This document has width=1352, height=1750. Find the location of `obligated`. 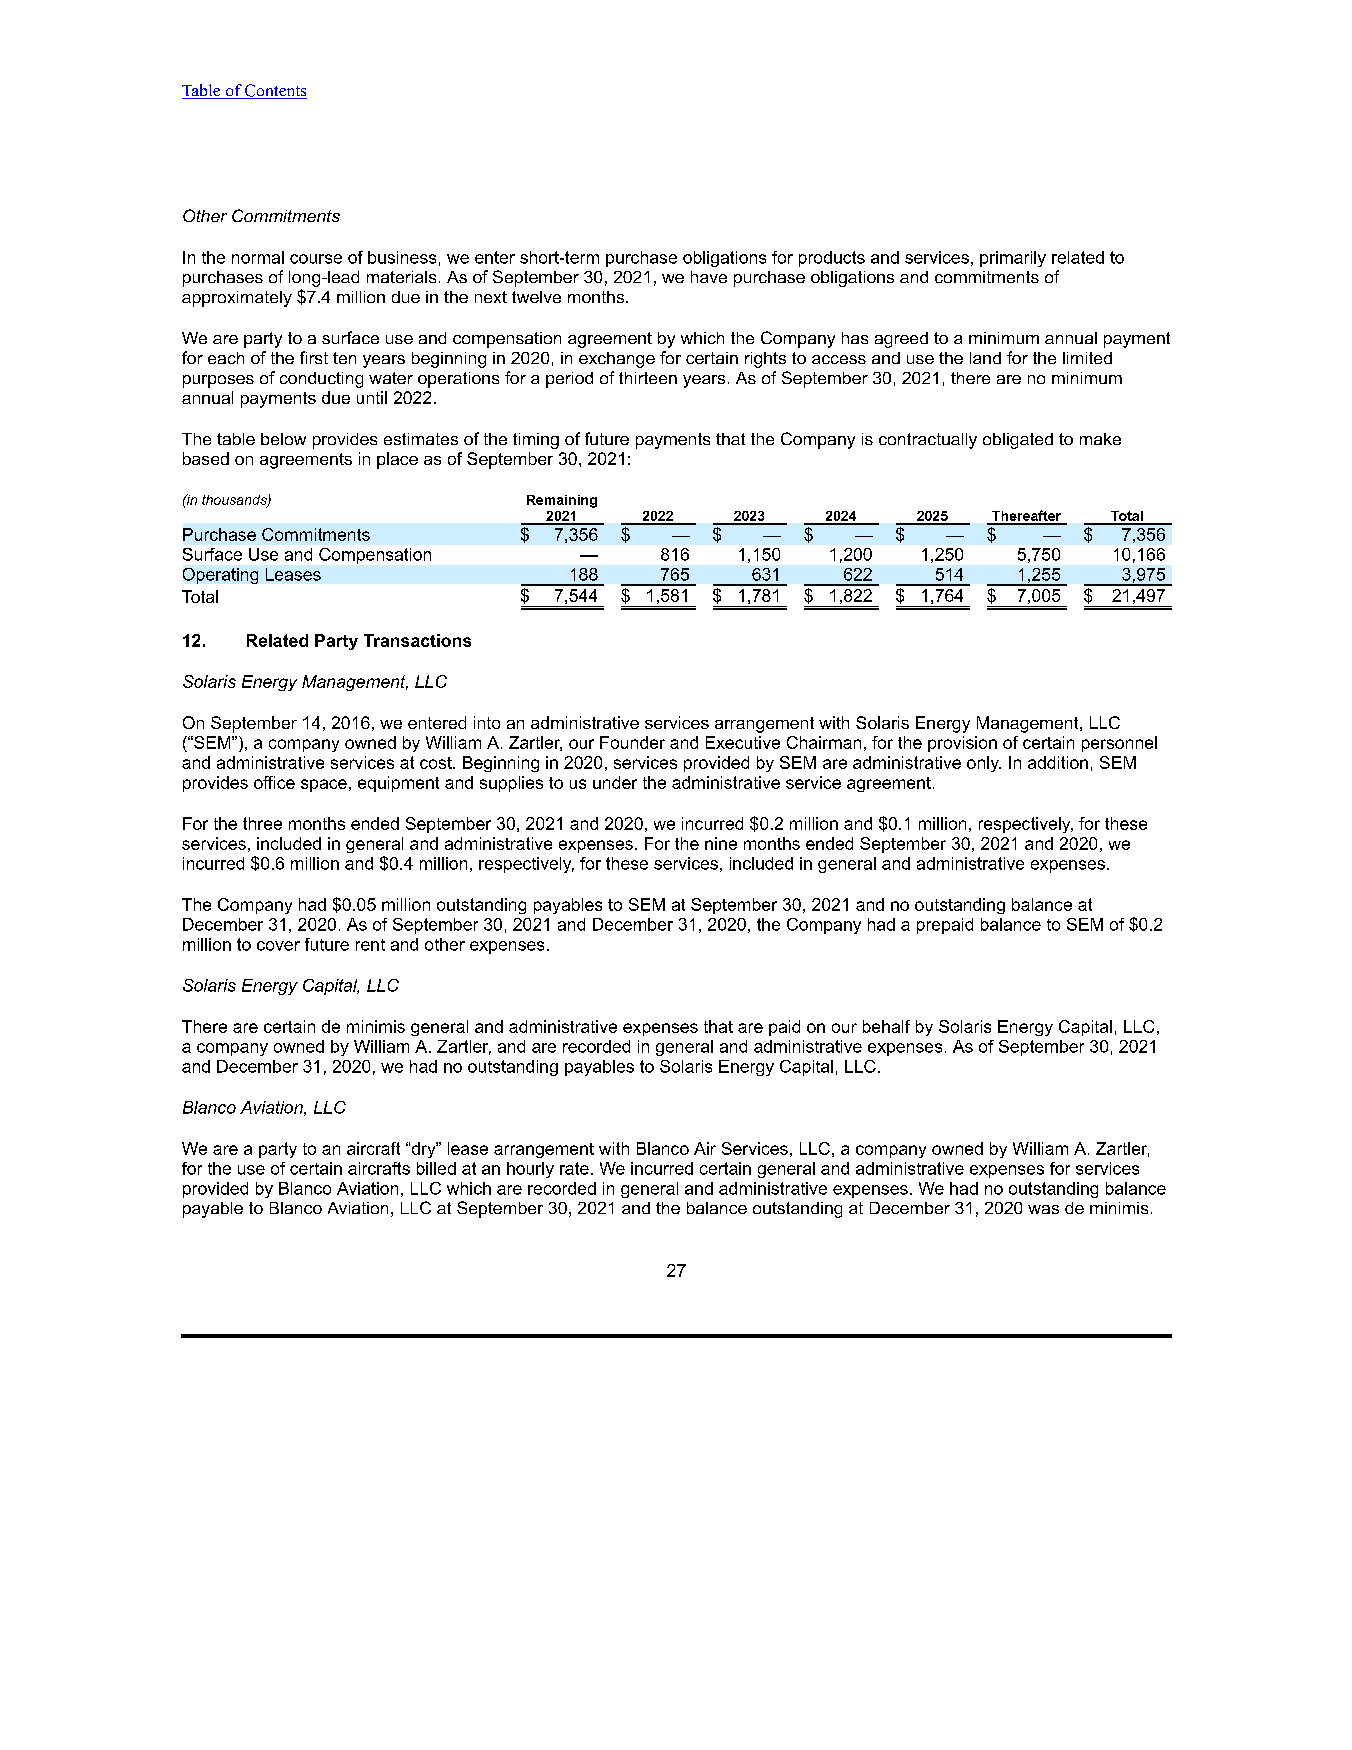

obligated is located at coordinates (1018, 441).
